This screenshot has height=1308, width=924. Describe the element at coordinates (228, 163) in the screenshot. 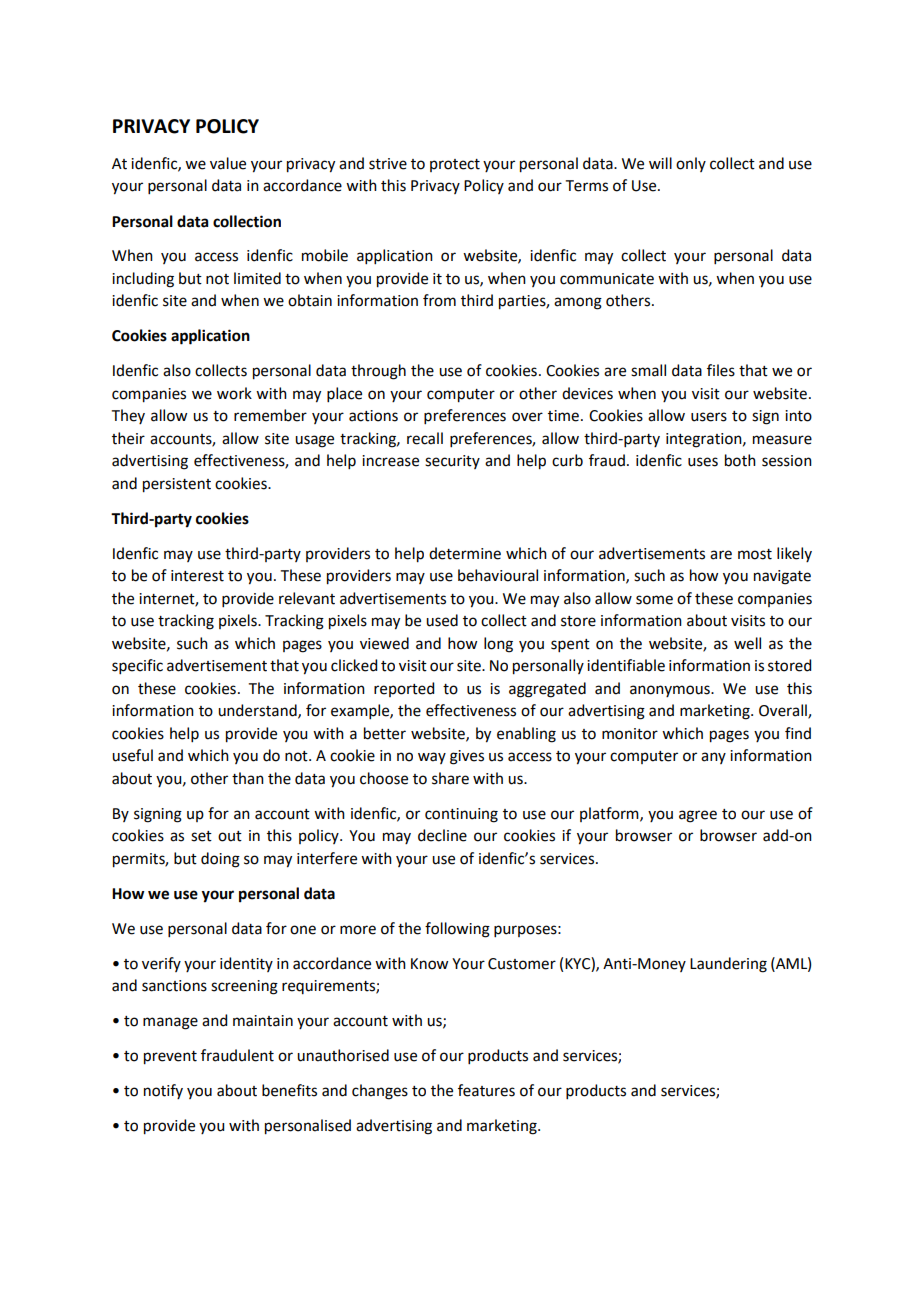

I see `value` at that location.
